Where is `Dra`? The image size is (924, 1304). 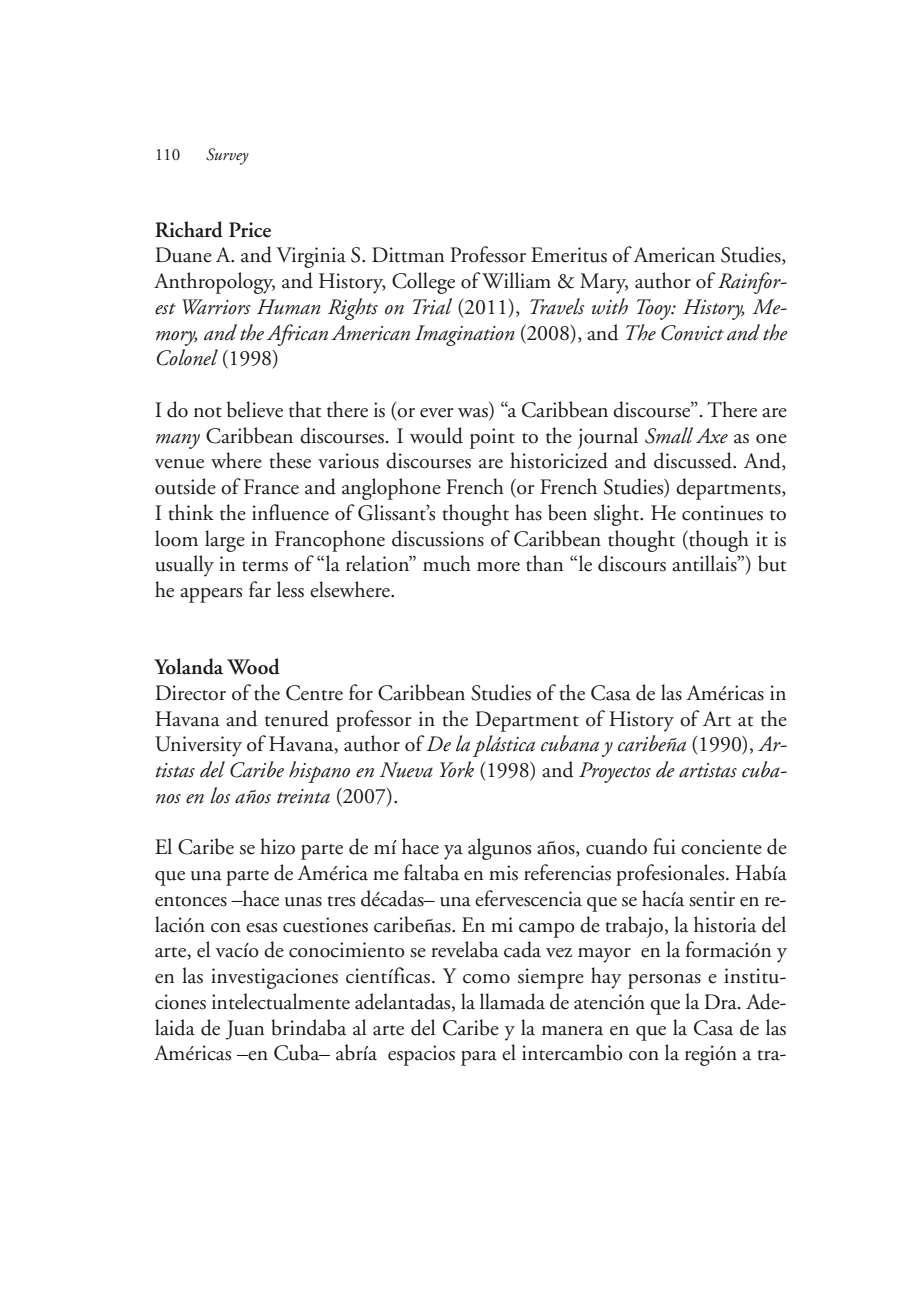
Dra is located at coordinates (721, 1002).
